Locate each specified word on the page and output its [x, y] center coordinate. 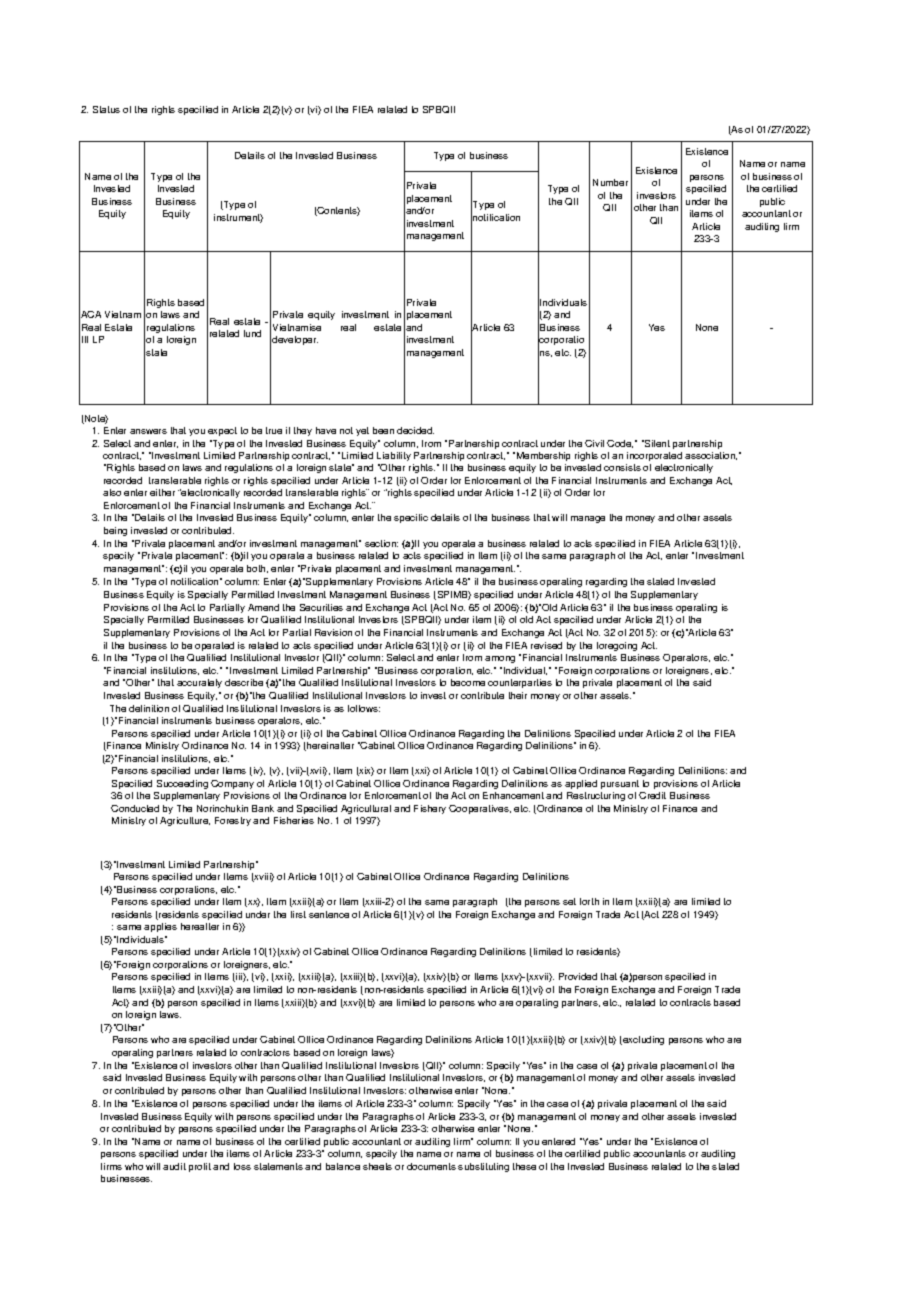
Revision [333, 632]
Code [620, 444]
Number [610, 182]
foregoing [617, 646]
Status [106, 109]
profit [200, 1167]
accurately [199, 683]
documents [431, 1166]
